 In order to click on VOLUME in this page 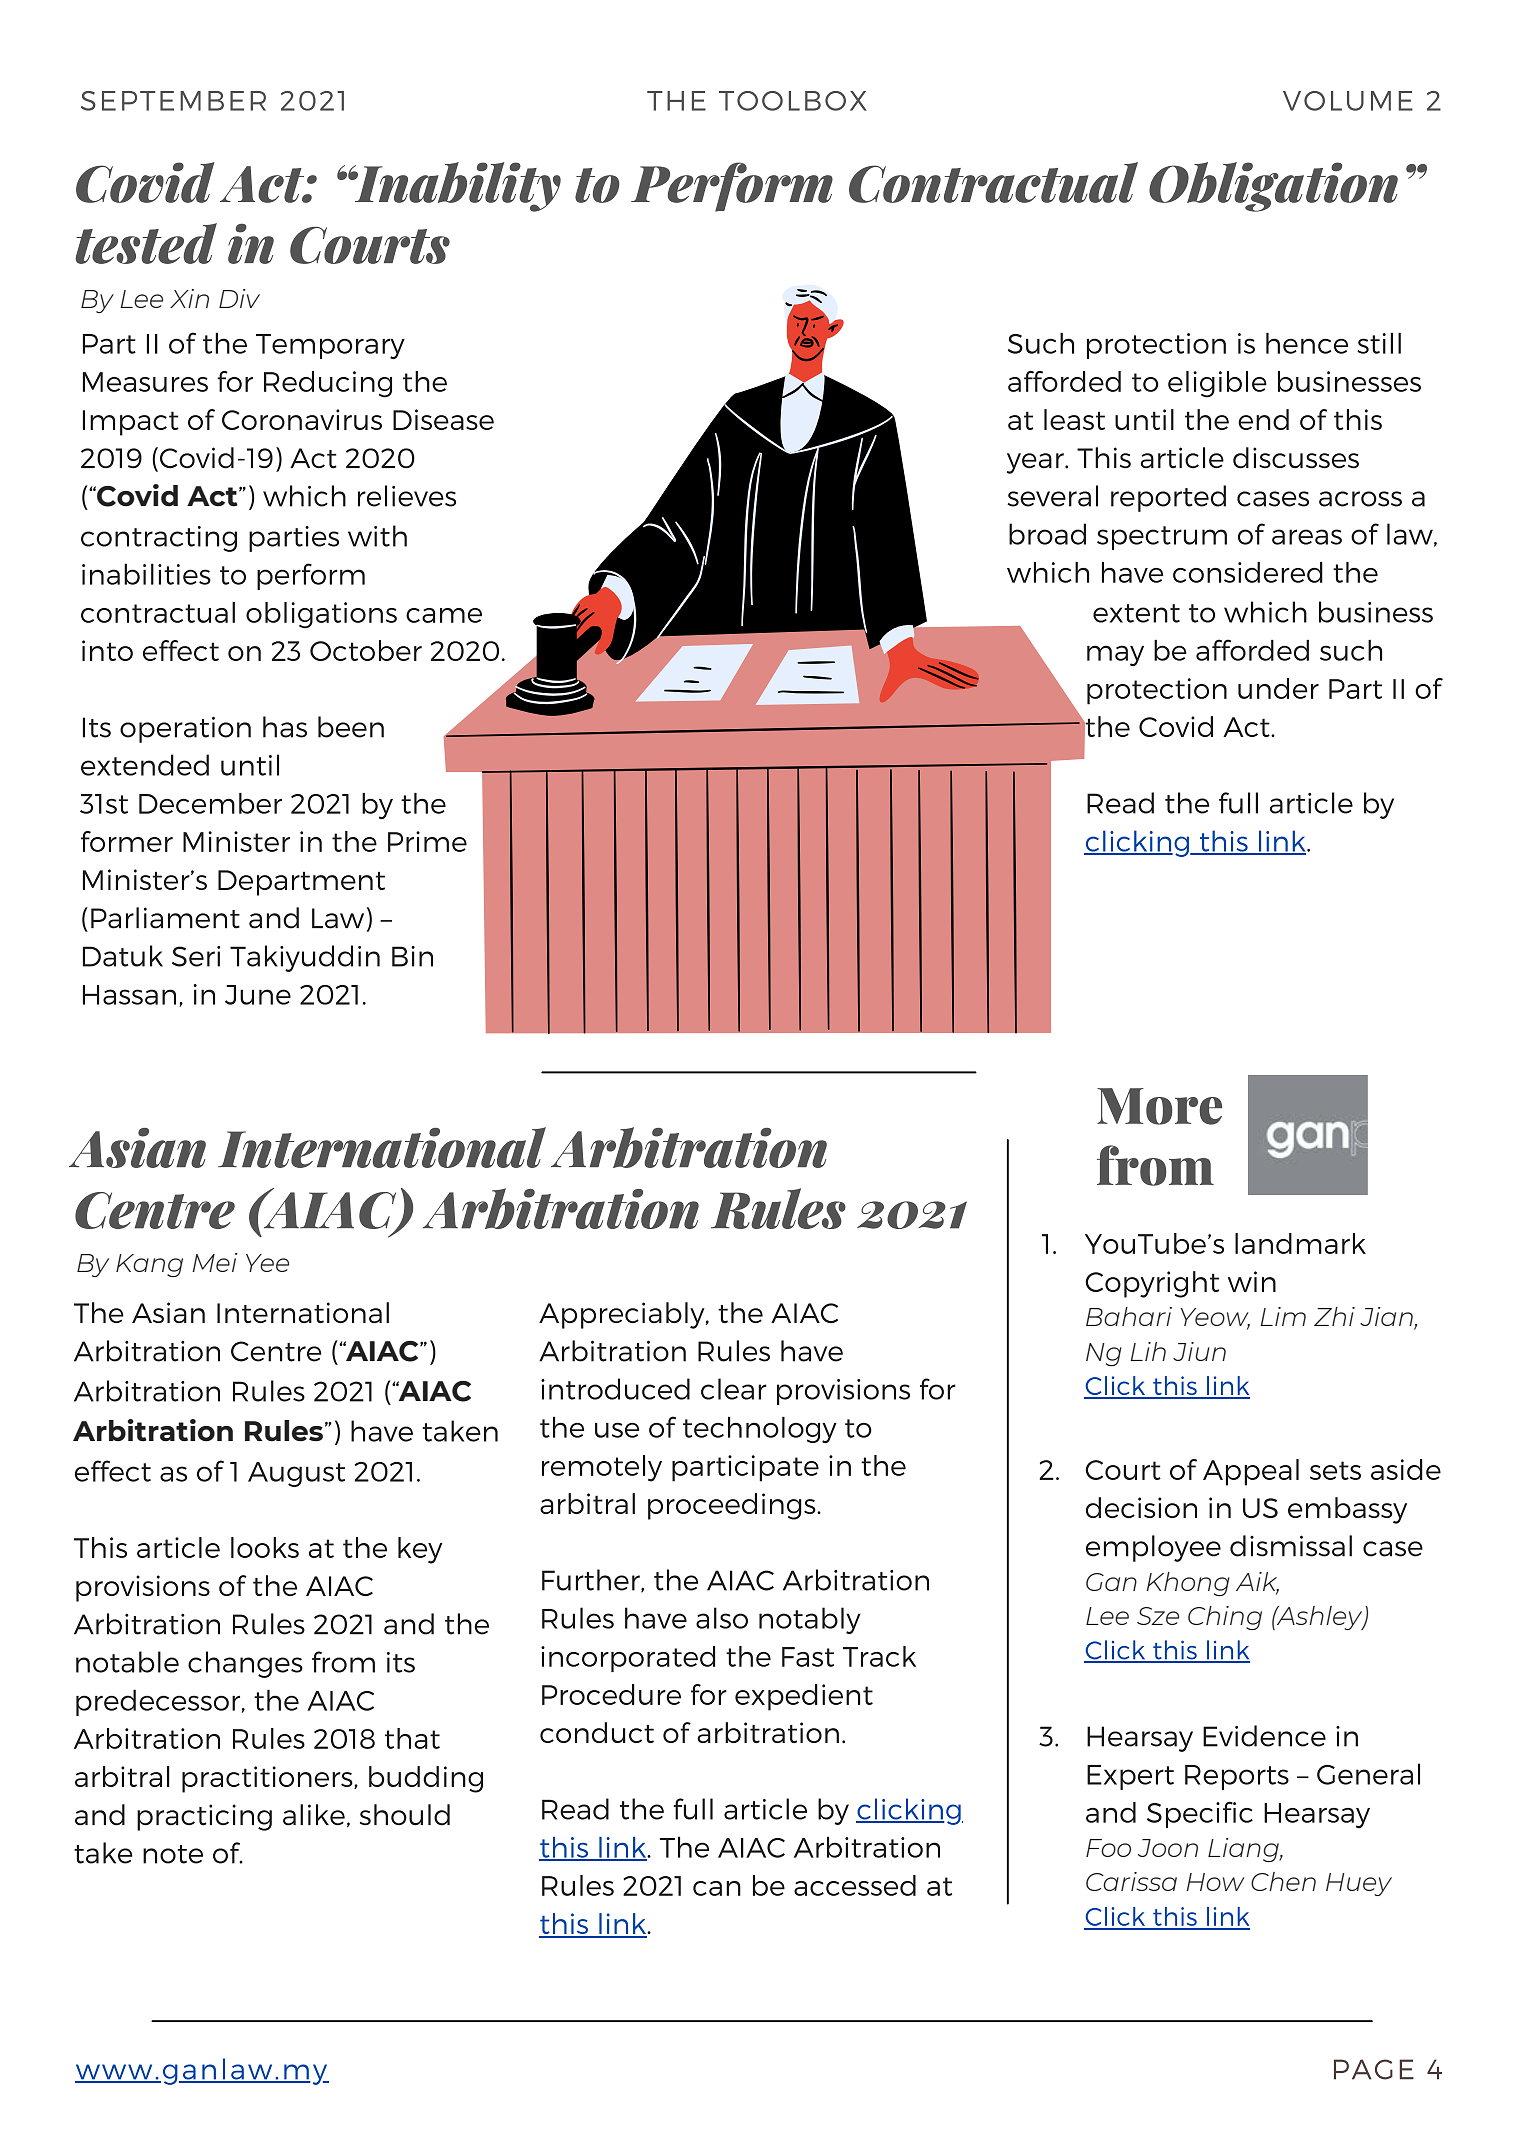, I will do `click(1348, 101)`.
